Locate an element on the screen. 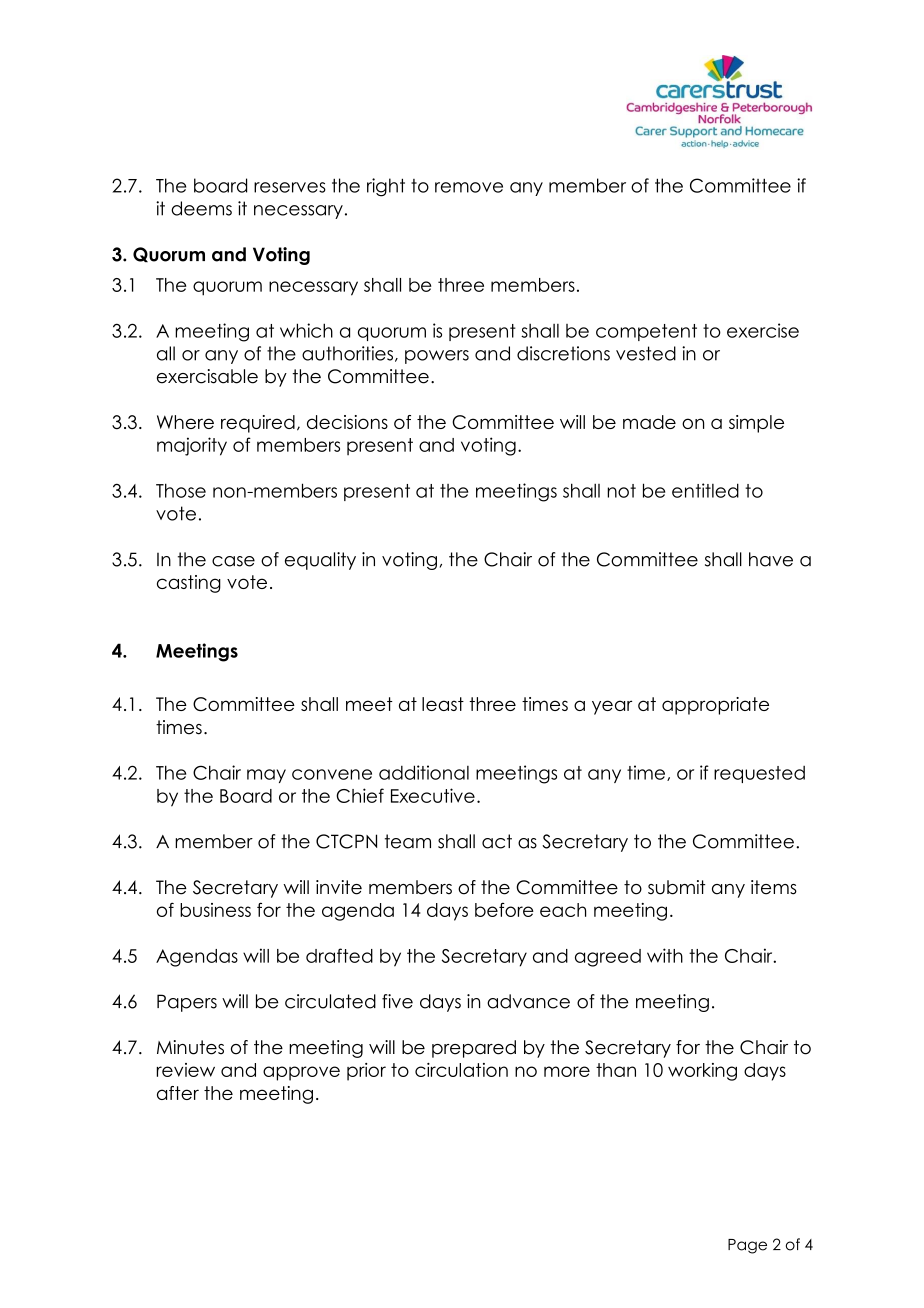  least is located at coordinates (443, 704).
